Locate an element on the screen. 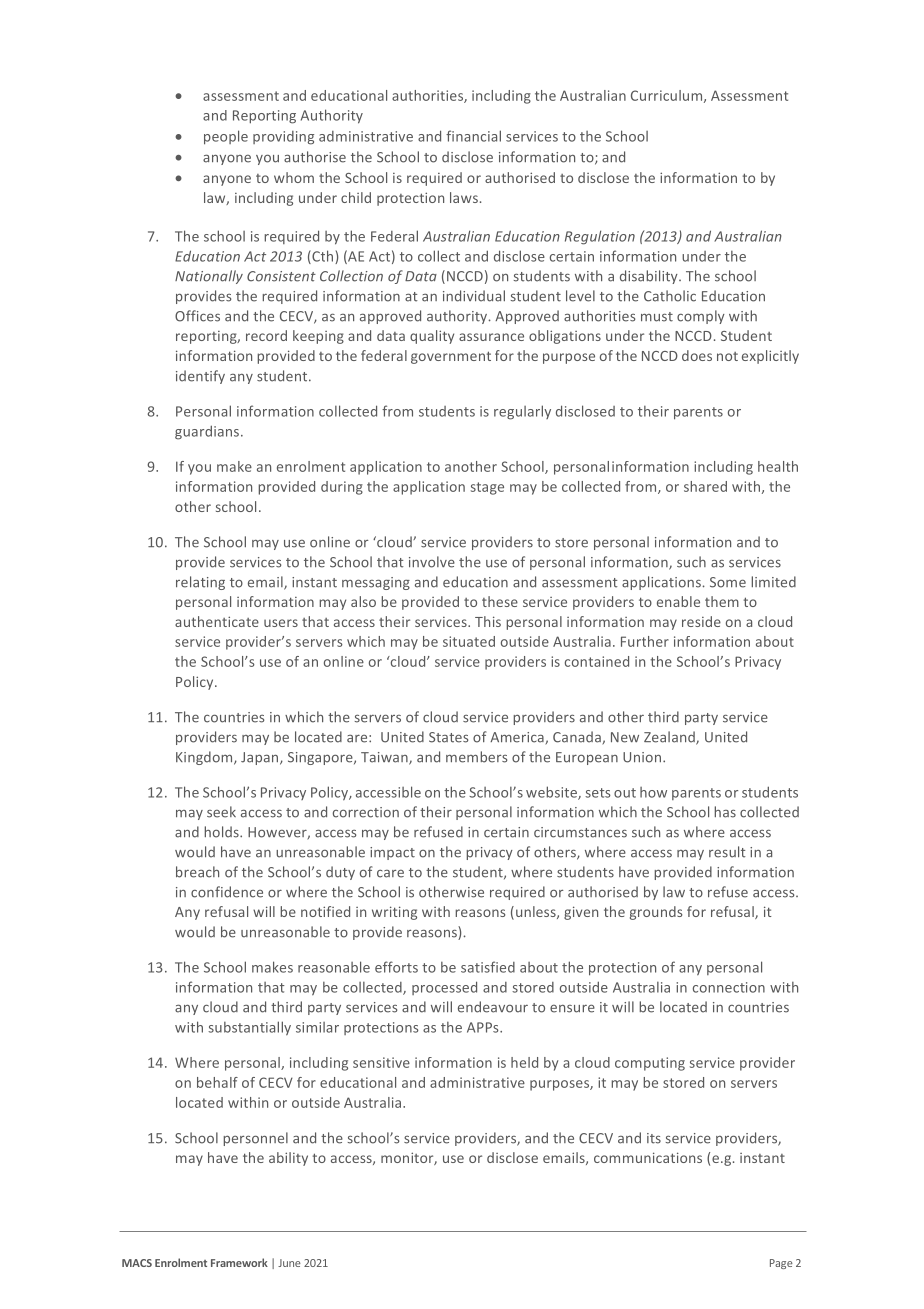  relating is located at coordinates (200, 583).
